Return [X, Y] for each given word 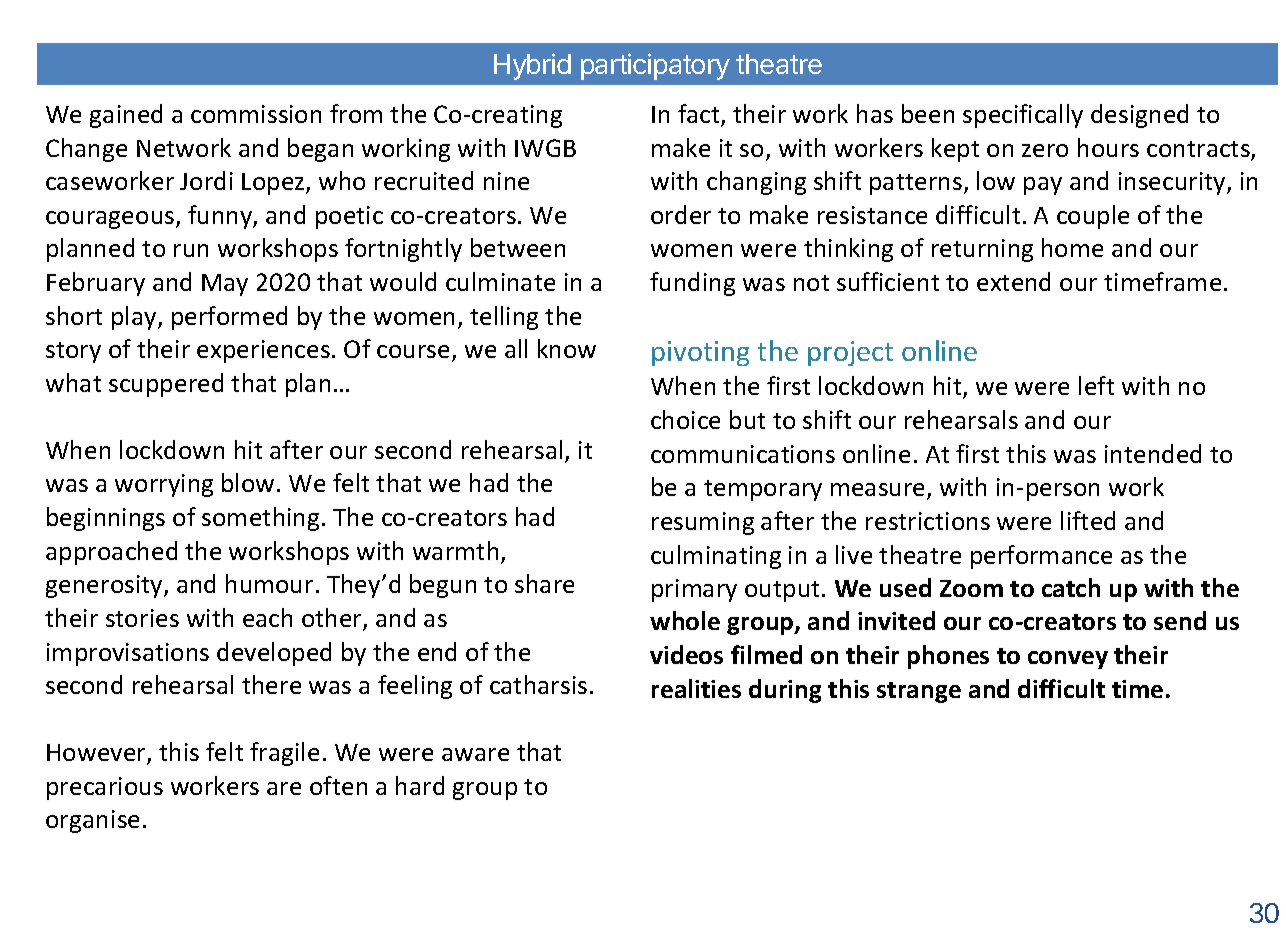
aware [475, 754]
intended [1153, 453]
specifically [1023, 116]
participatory [655, 66]
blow [248, 482]
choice [685, 419]
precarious [105, 788]
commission [256, 114]
